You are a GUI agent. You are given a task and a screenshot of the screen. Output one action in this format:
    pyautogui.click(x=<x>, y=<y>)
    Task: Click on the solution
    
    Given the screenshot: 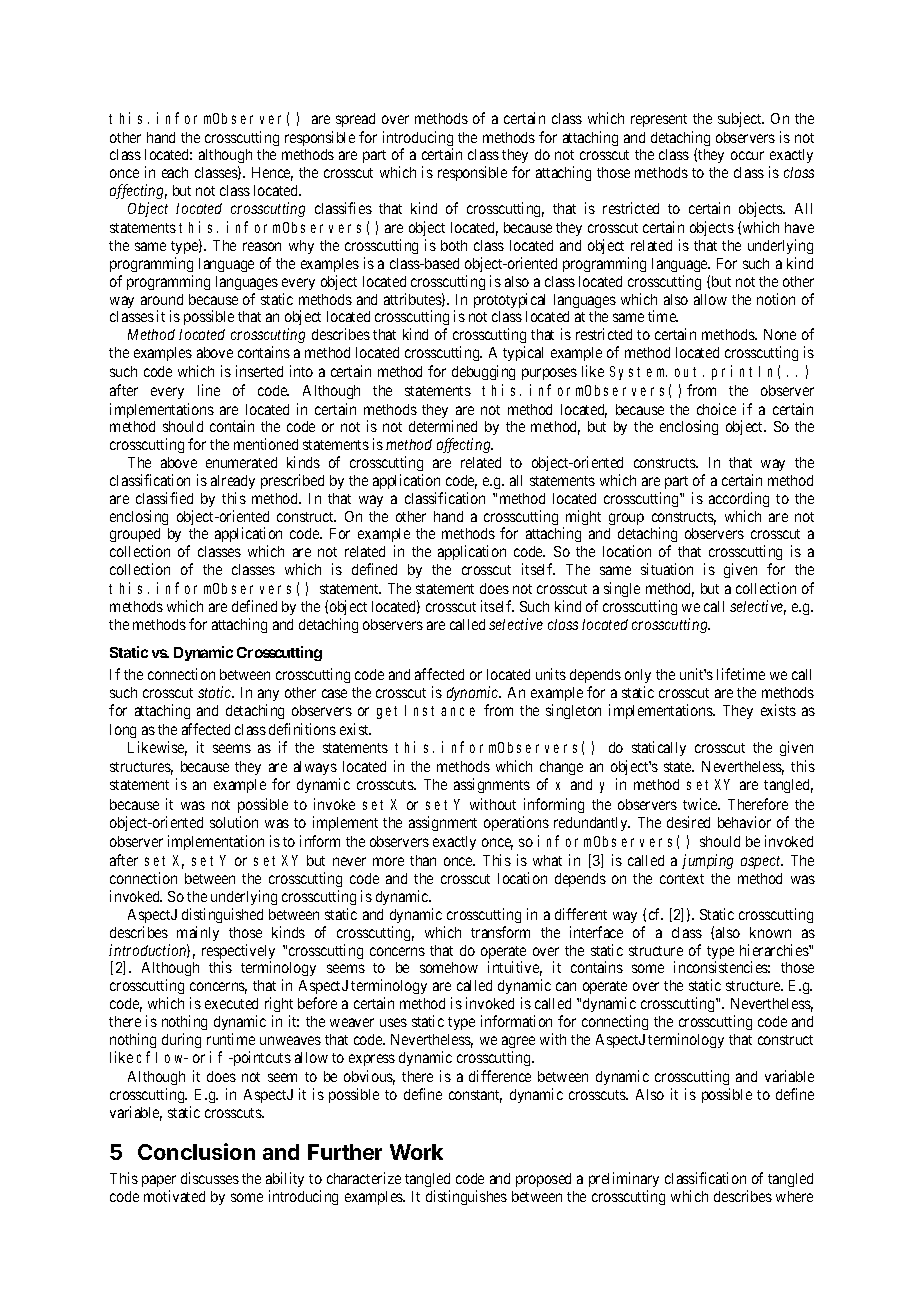 What is the action you would take?
    pyautogui.click(x=234, y=822)
